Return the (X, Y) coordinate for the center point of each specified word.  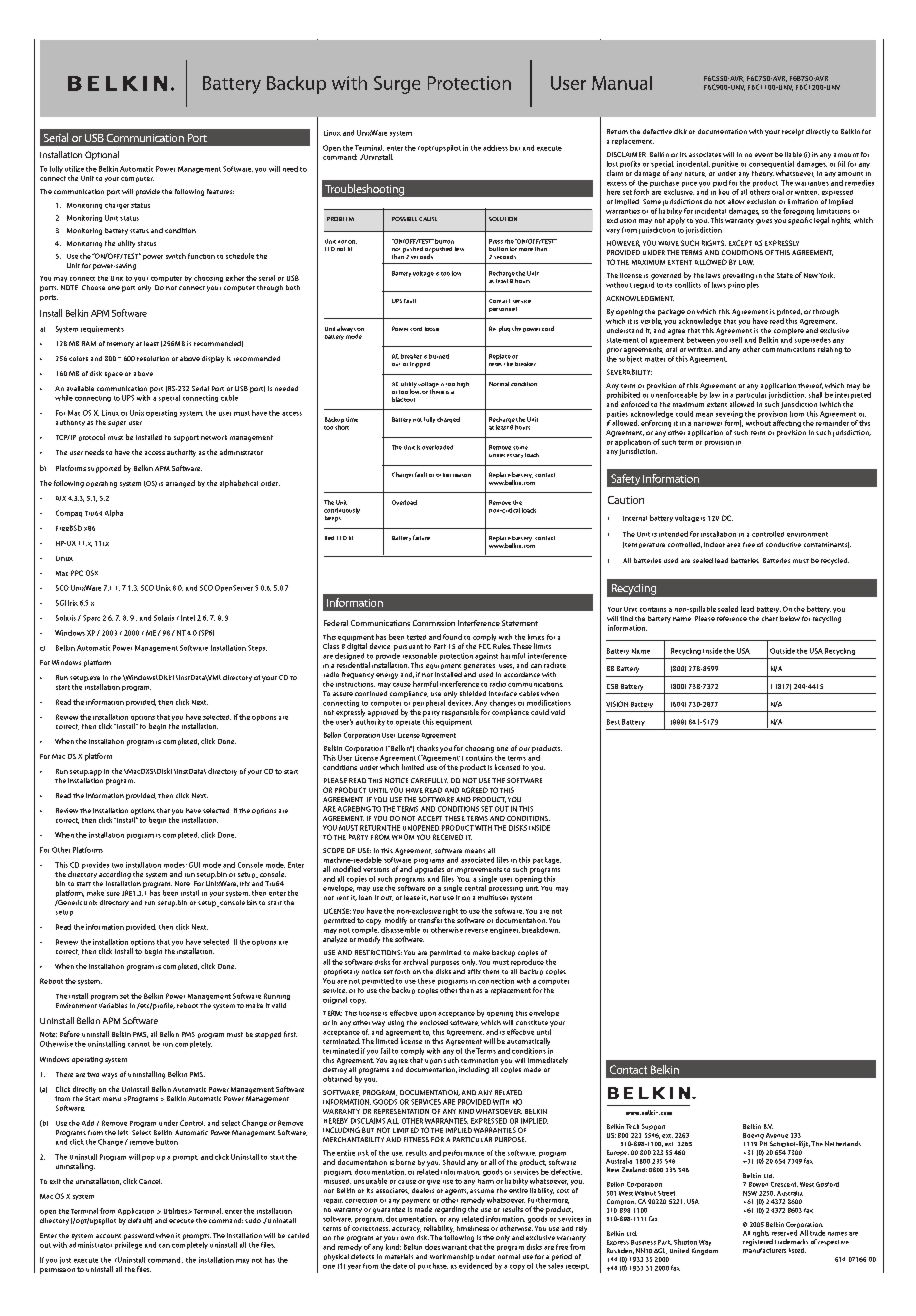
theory (763, 174)
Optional (102, 155)
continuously (342, 511)
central (475, 888)
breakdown (541, 930)
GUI (194, 865)
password (139, 1236)
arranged (180, 484)
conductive (783, 544)
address (495, 148)
